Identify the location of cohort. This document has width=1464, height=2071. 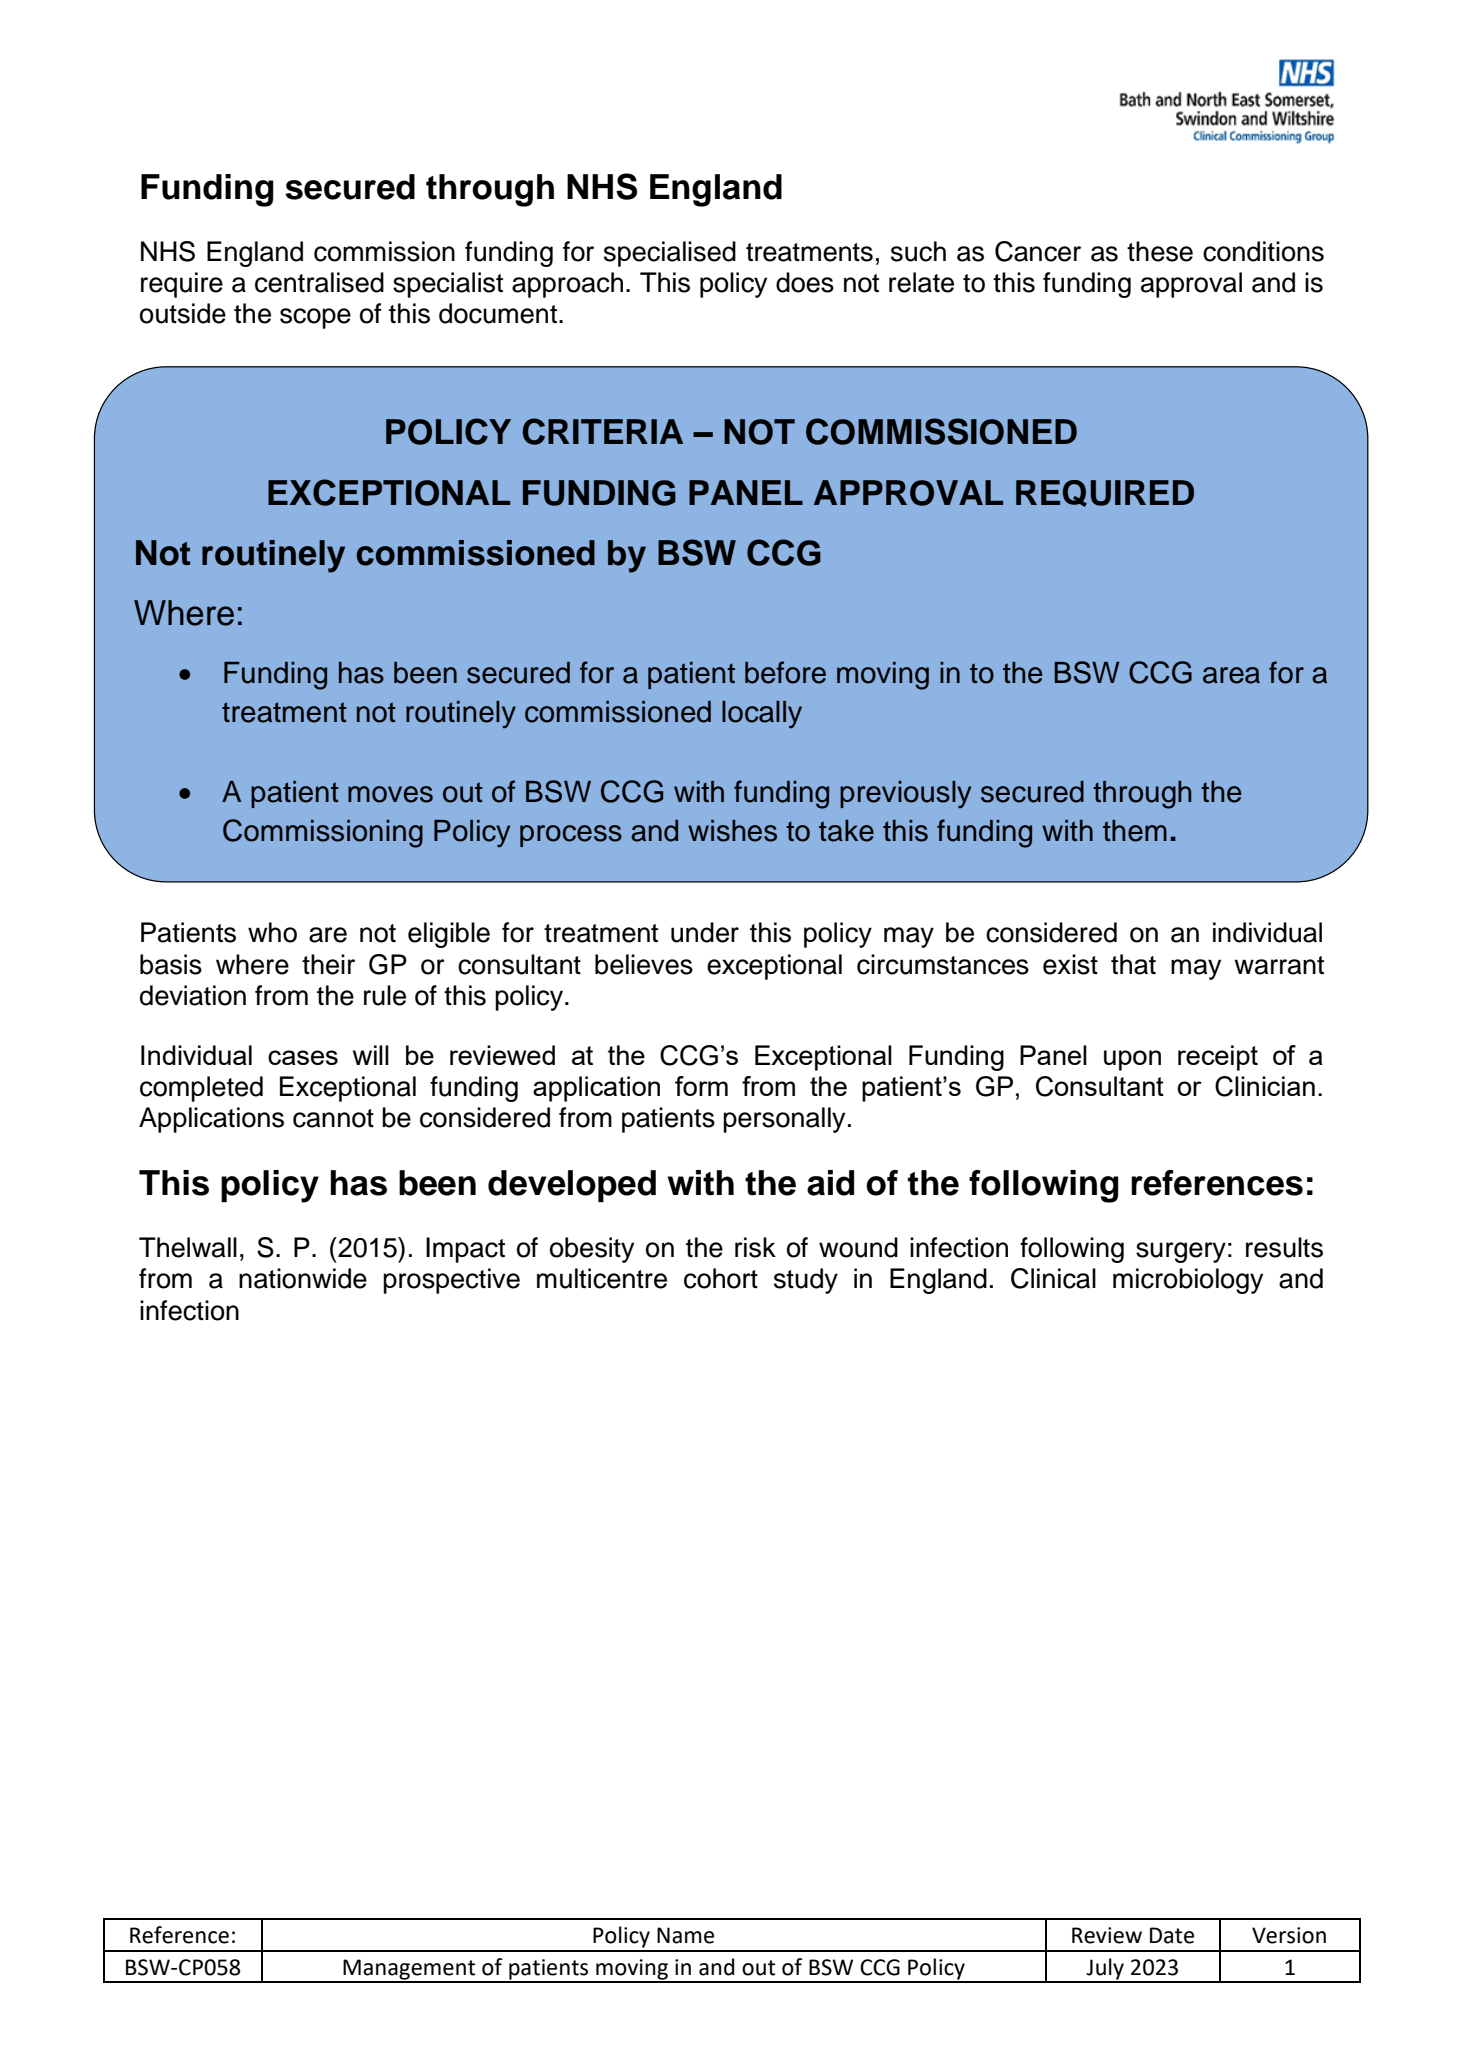
(721, 1278).
